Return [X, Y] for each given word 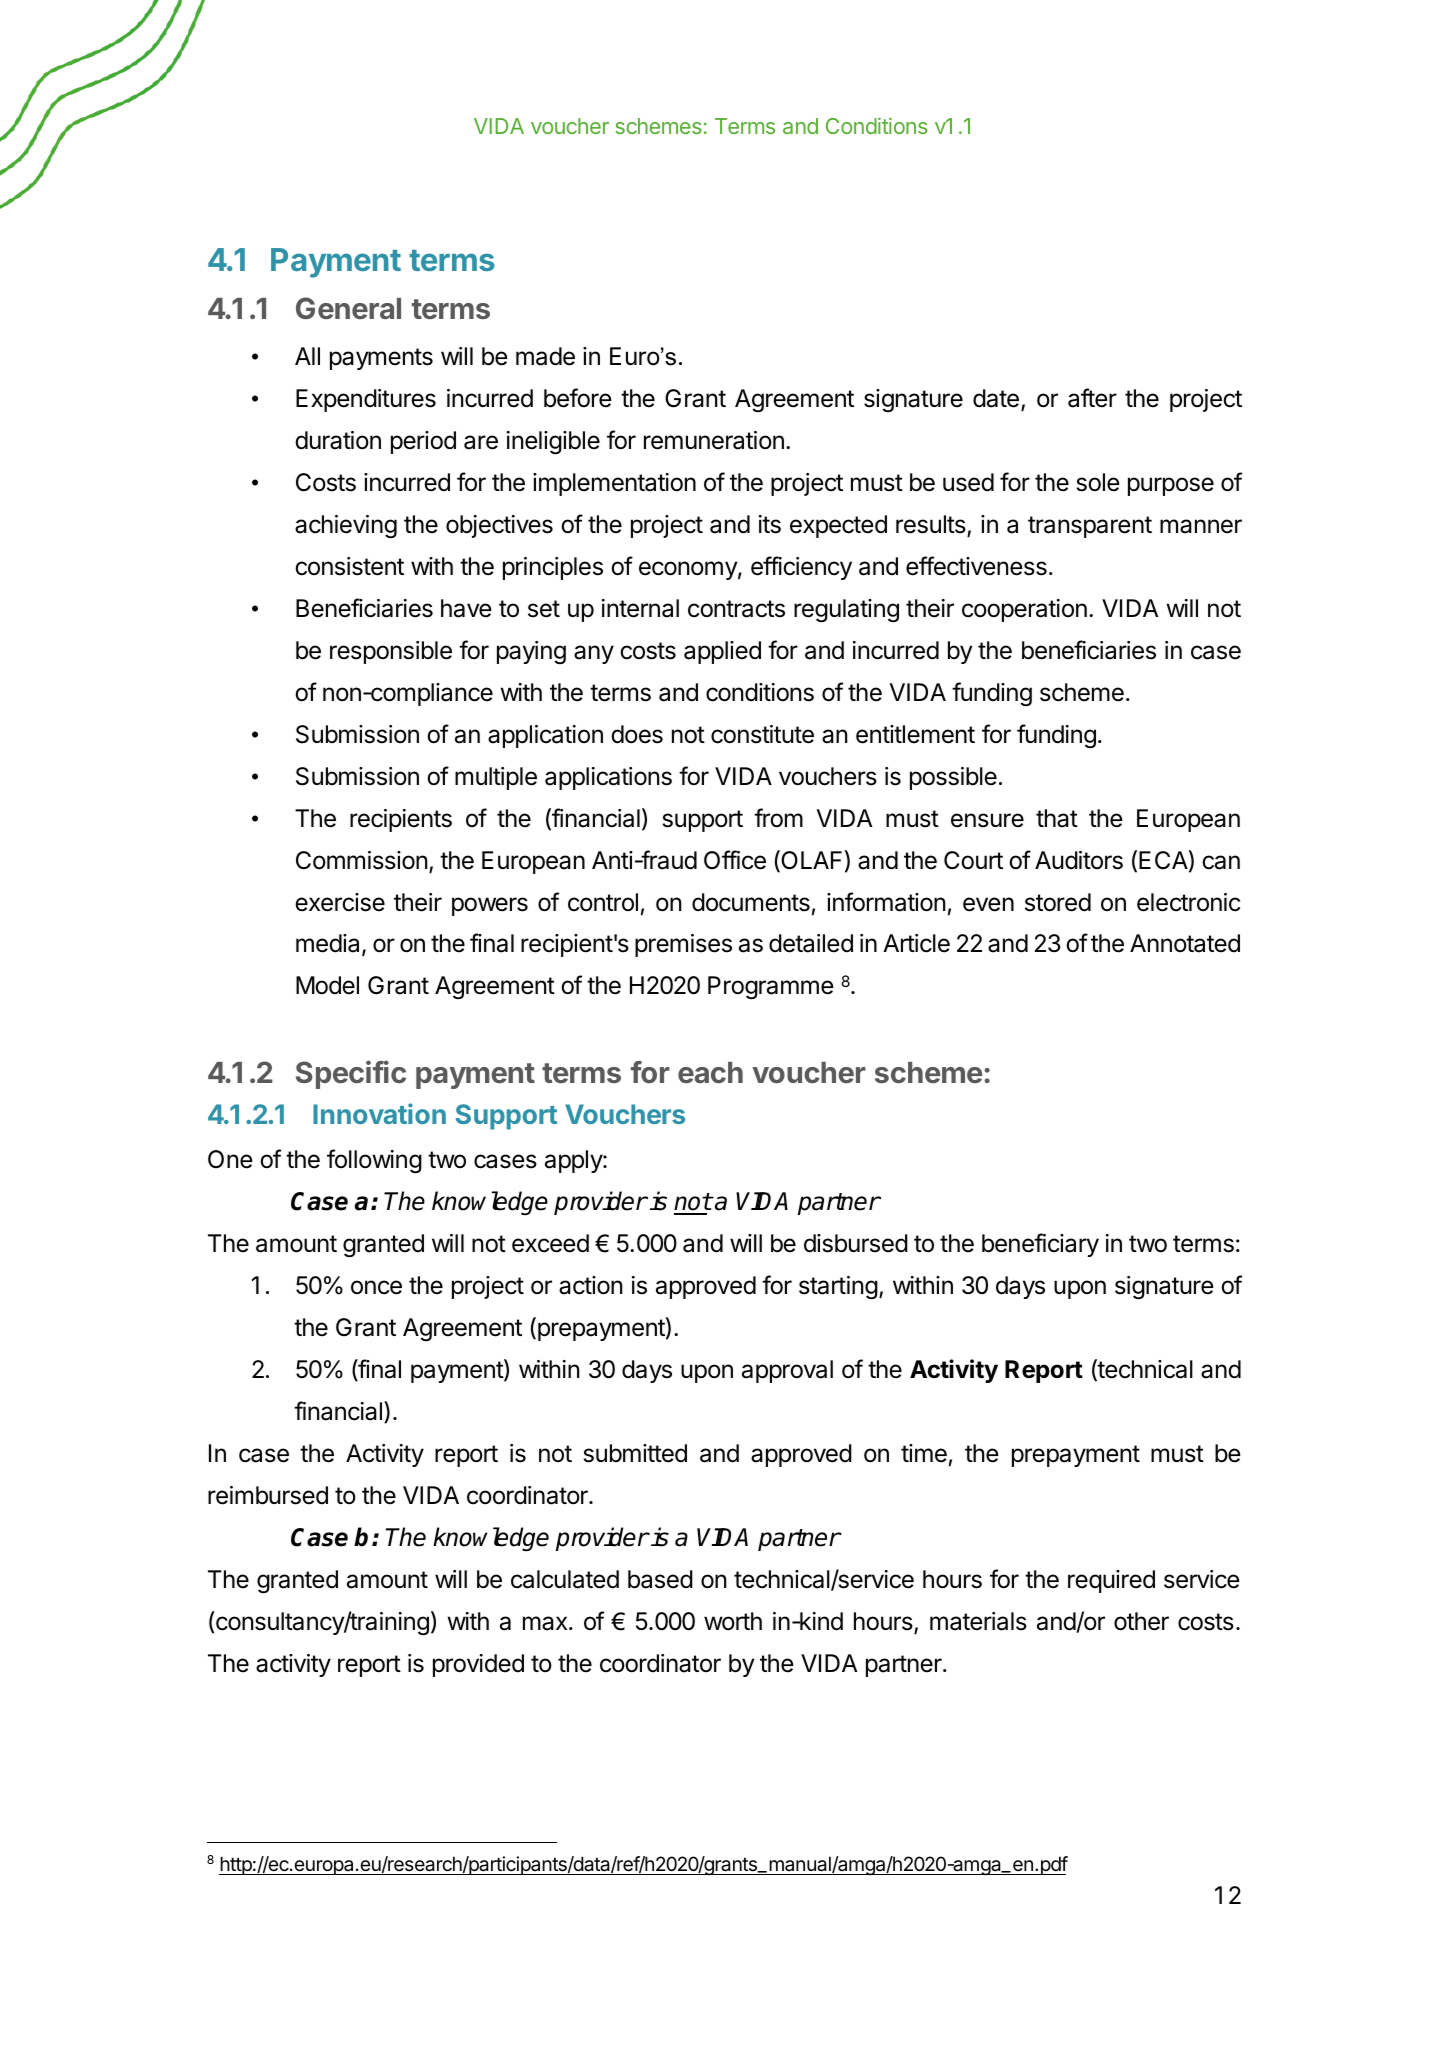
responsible [391, 652]
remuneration [714, 440]
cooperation [1024, 610]
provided [478, 1665]
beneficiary [1040, 1245]
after [1092, 398]
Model [327, 985]
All [307, 356]
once [376, 1287]
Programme [771, 988]
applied [722, 652]
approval [787, 1371]
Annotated [1185, 943]
